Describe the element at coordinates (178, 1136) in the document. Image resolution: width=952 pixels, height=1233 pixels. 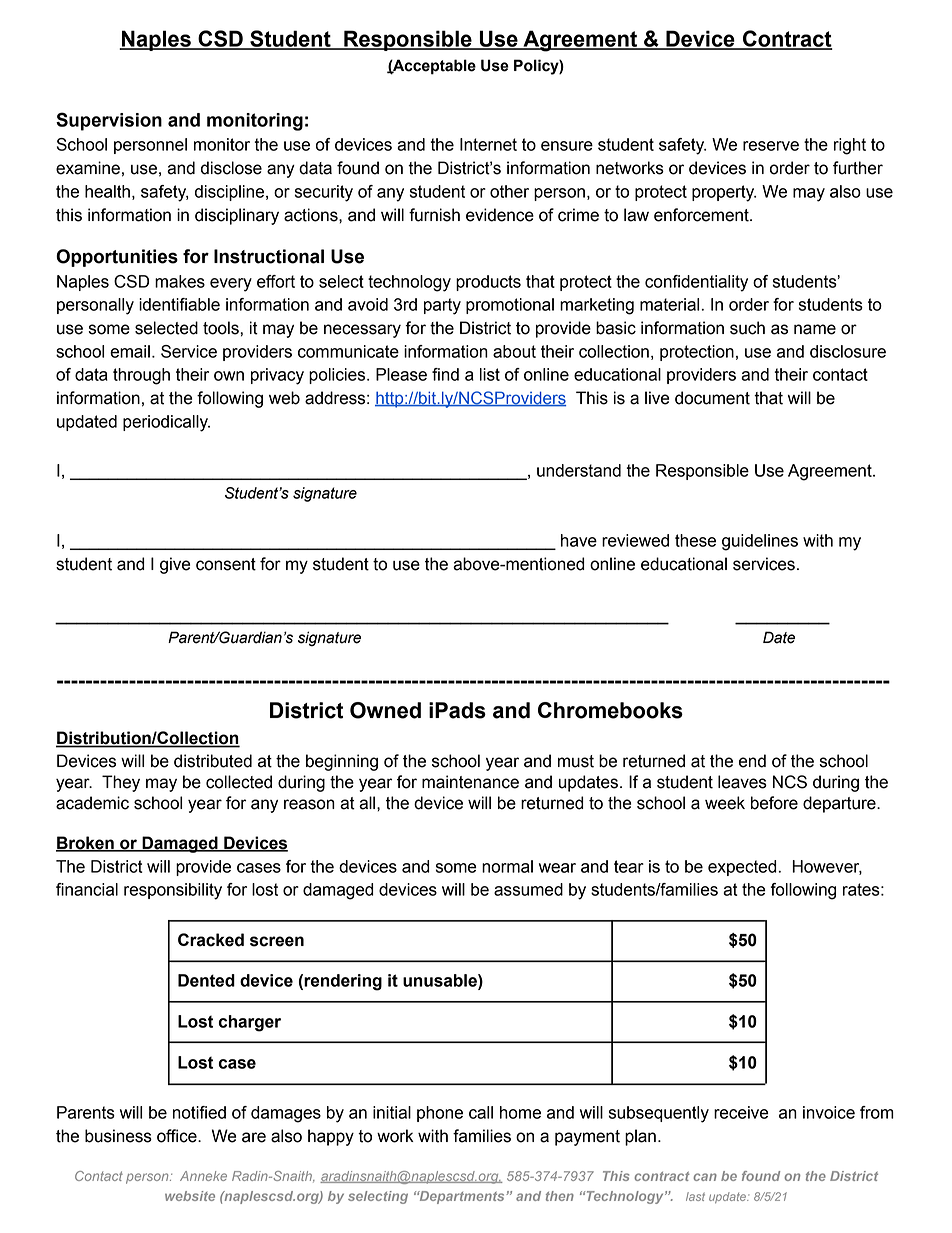
I see `office` at that location.
